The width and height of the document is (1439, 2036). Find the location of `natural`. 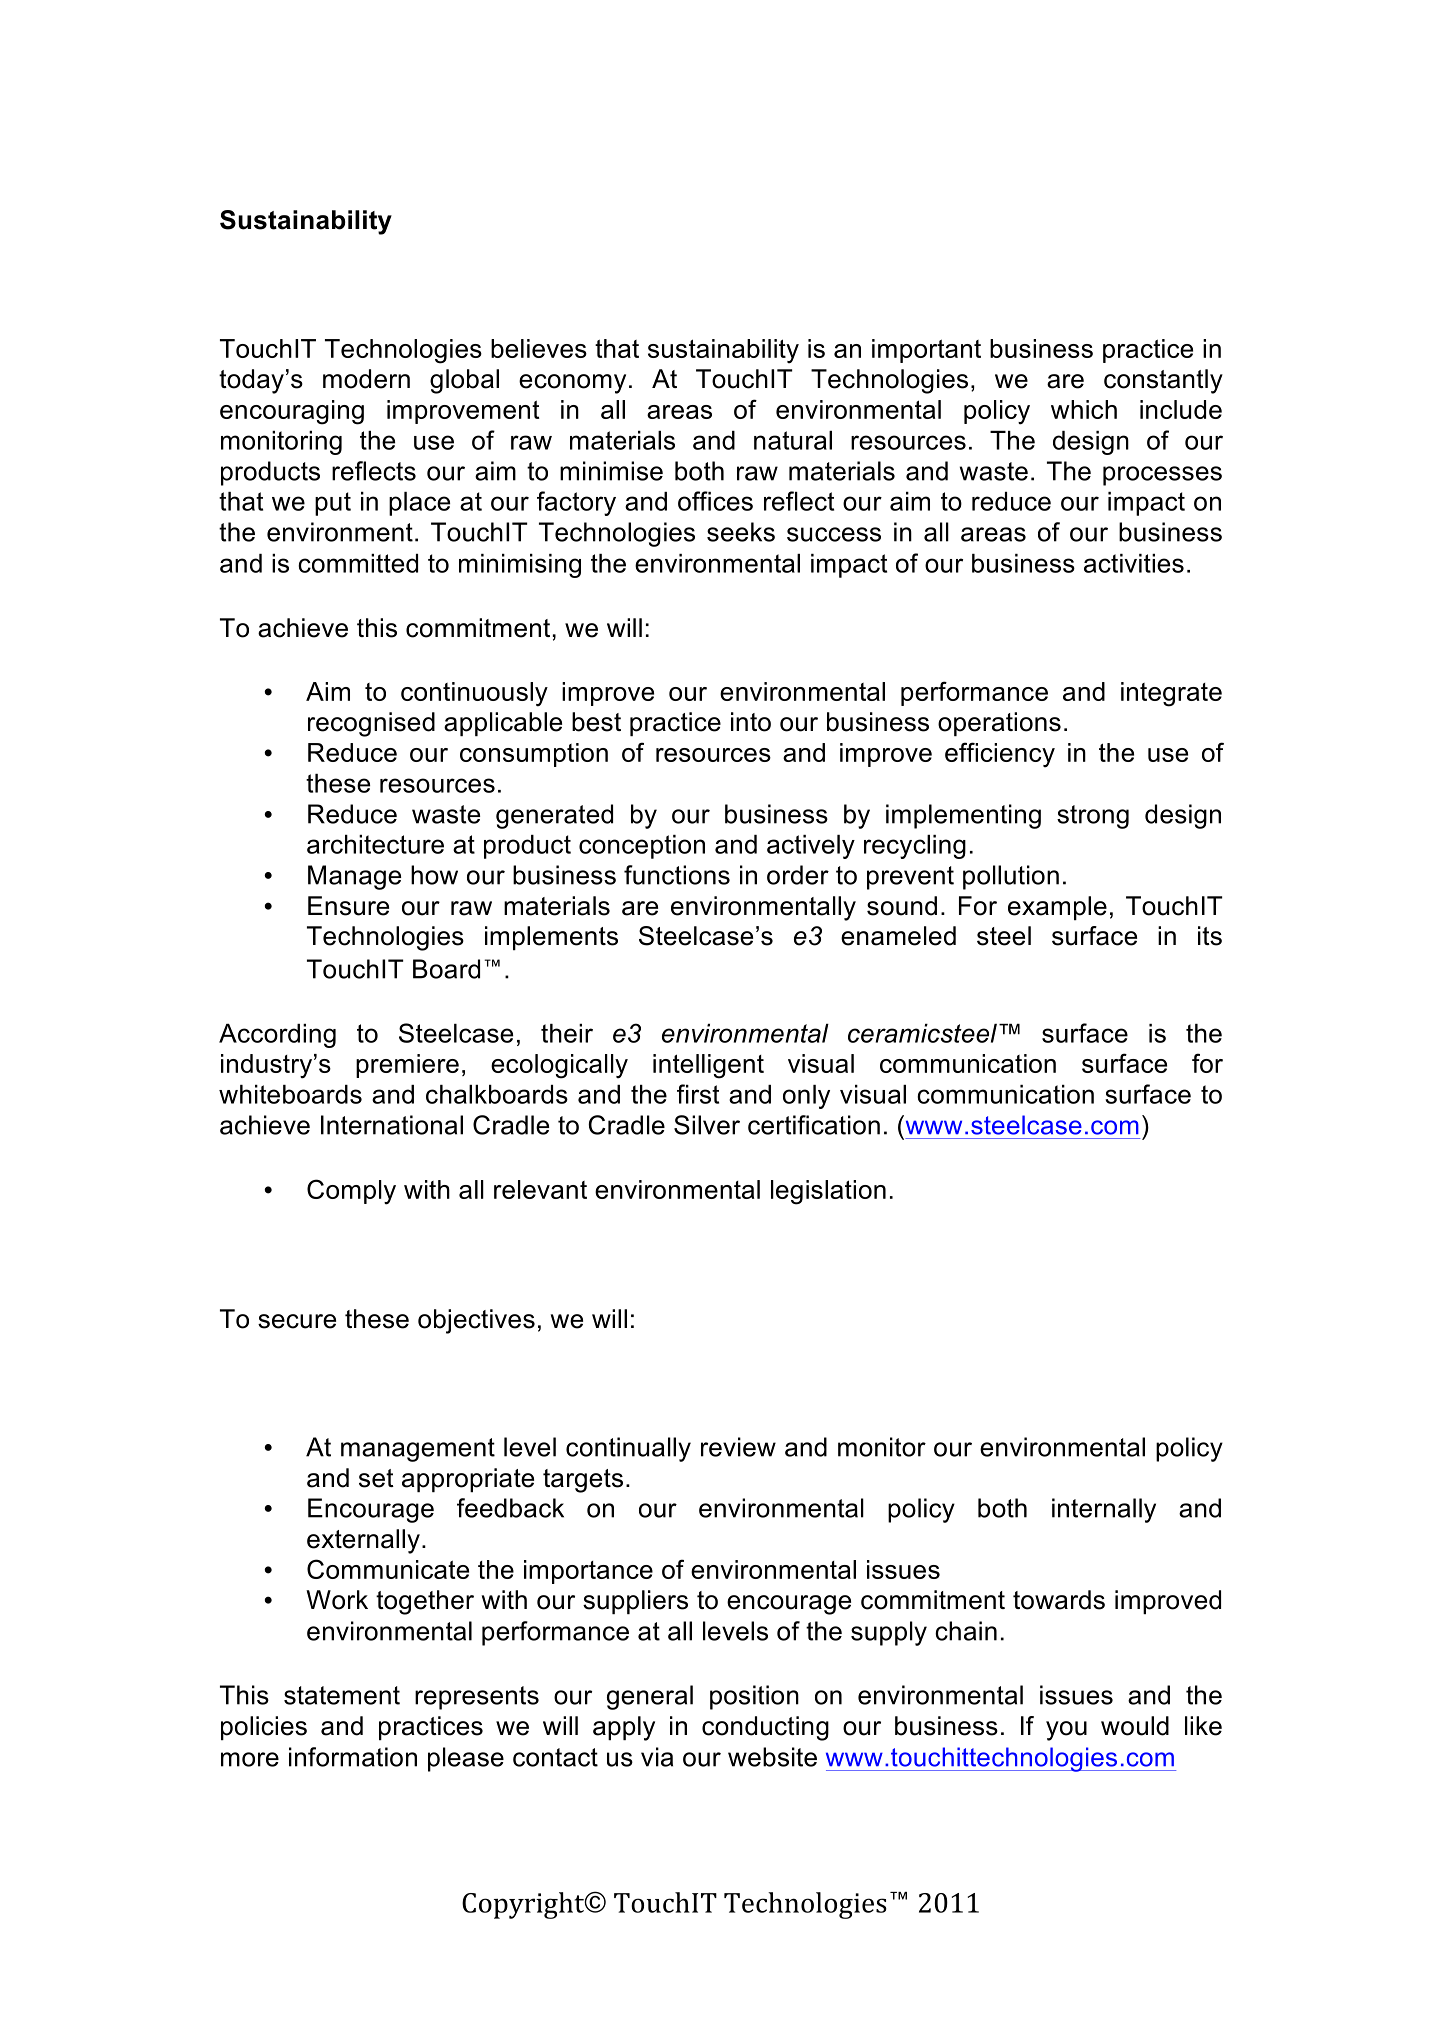

natural is located at coordinates (793, 440).
